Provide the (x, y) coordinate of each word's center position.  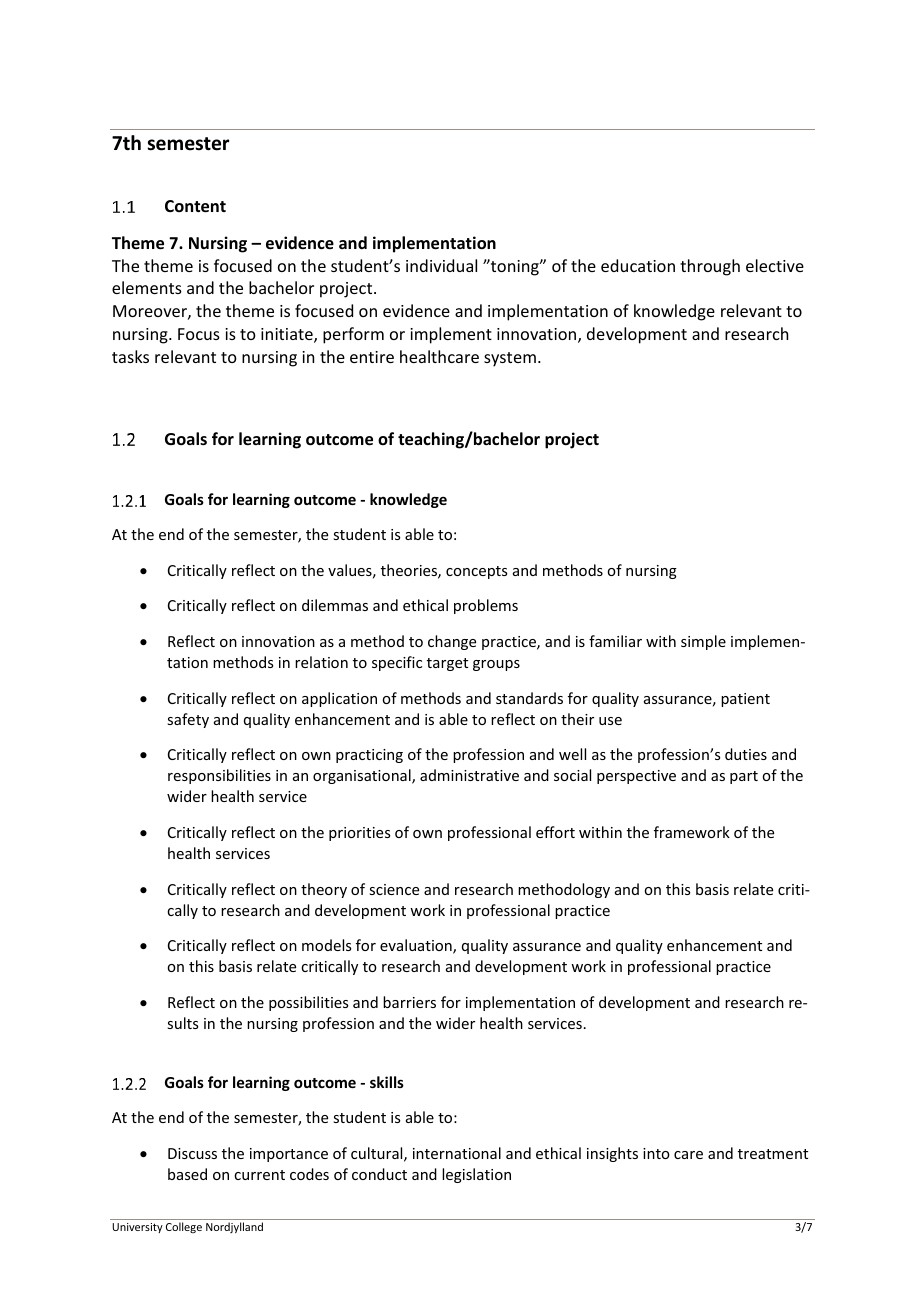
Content (195, 206)
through (710, 267)
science (394, 889)
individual (441, 265)
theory (324, 890)
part (744, 777)
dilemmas (335, 605)
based (187, 1174)
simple (703, 642)
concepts (476, 572)
